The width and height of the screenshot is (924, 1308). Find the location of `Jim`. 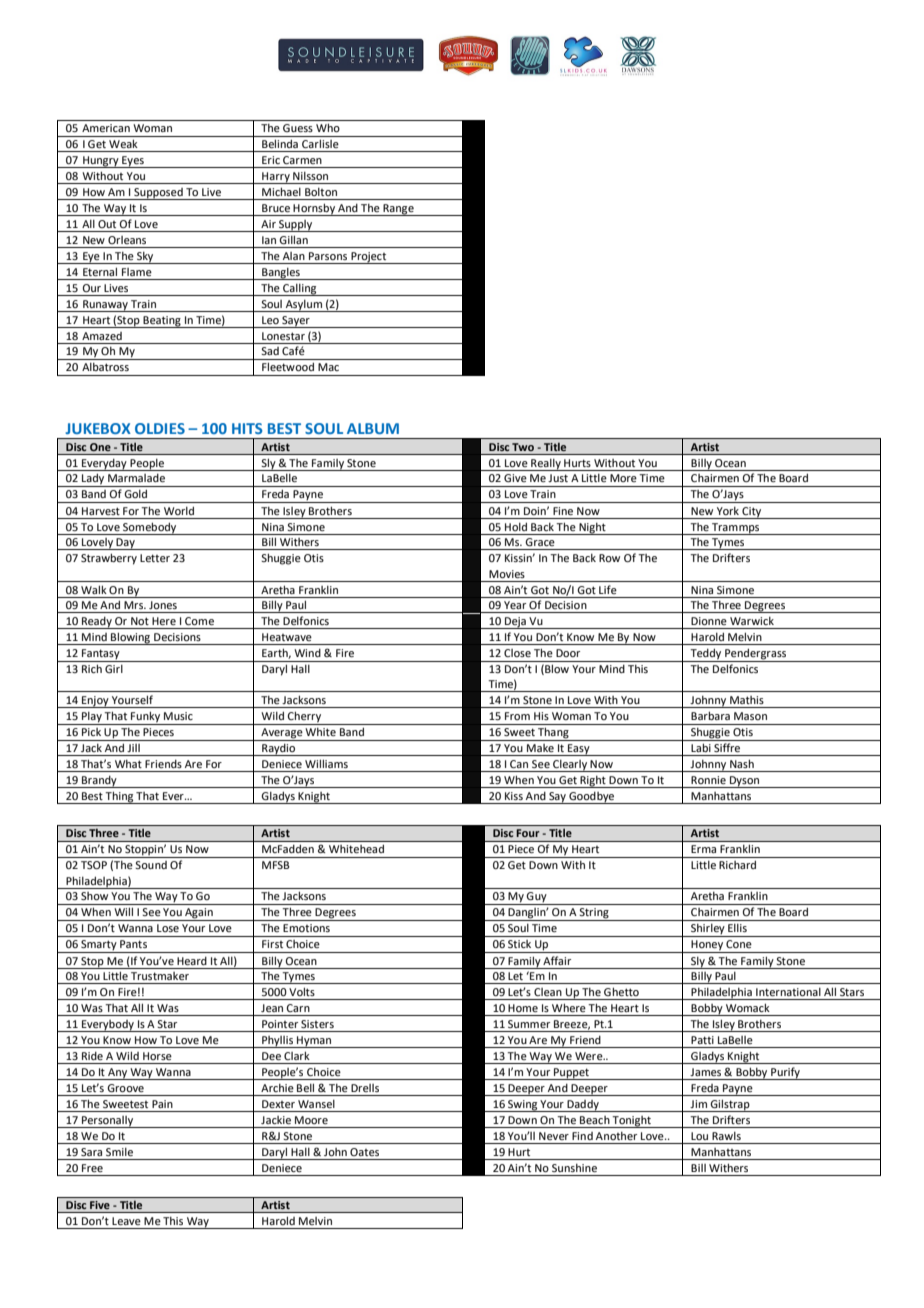

Jim is located at coordinates (698, 1104).
